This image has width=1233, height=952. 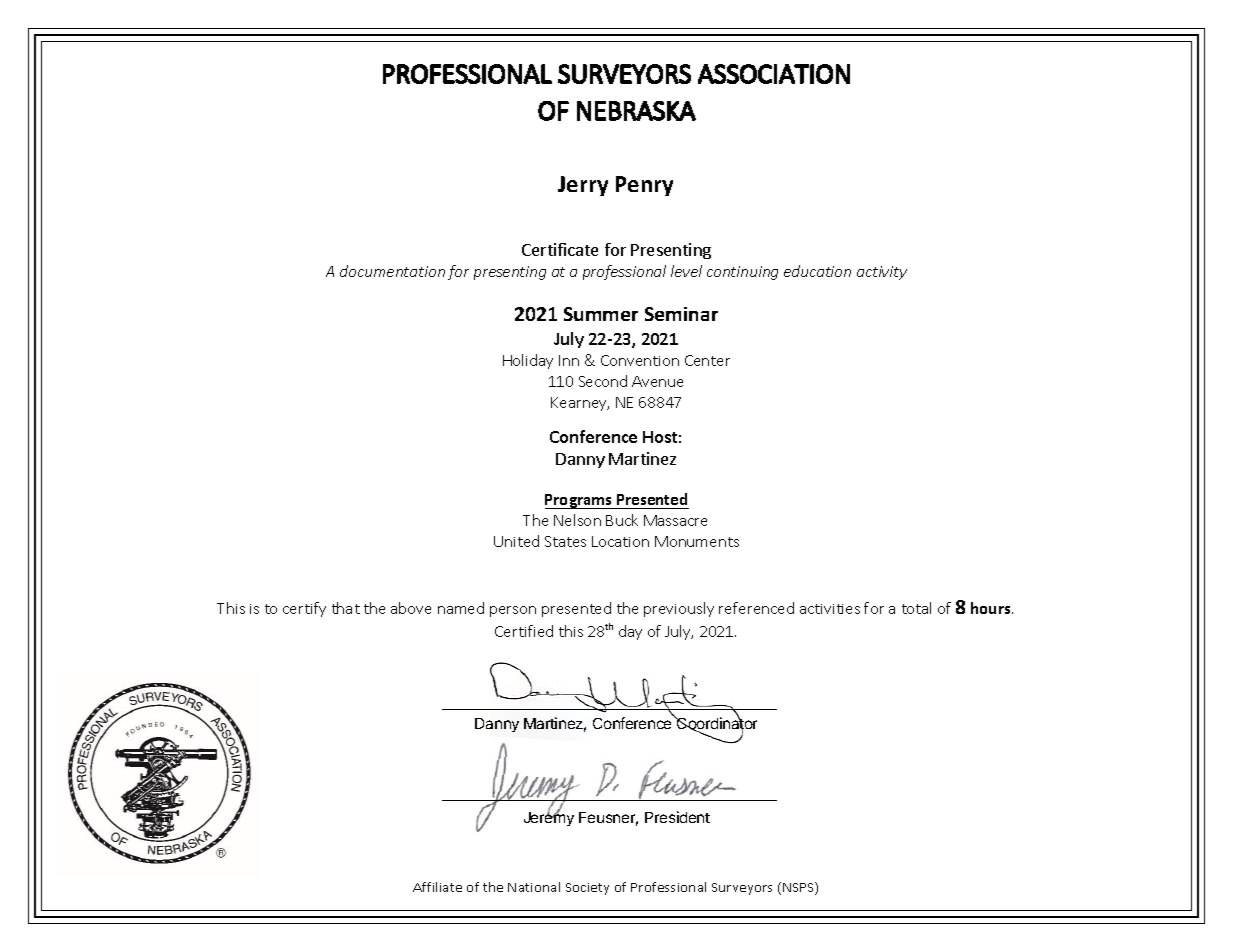 What do you see at coordinates (411, 608) in the image?
I see `above` at bounding box center [411, 608].
